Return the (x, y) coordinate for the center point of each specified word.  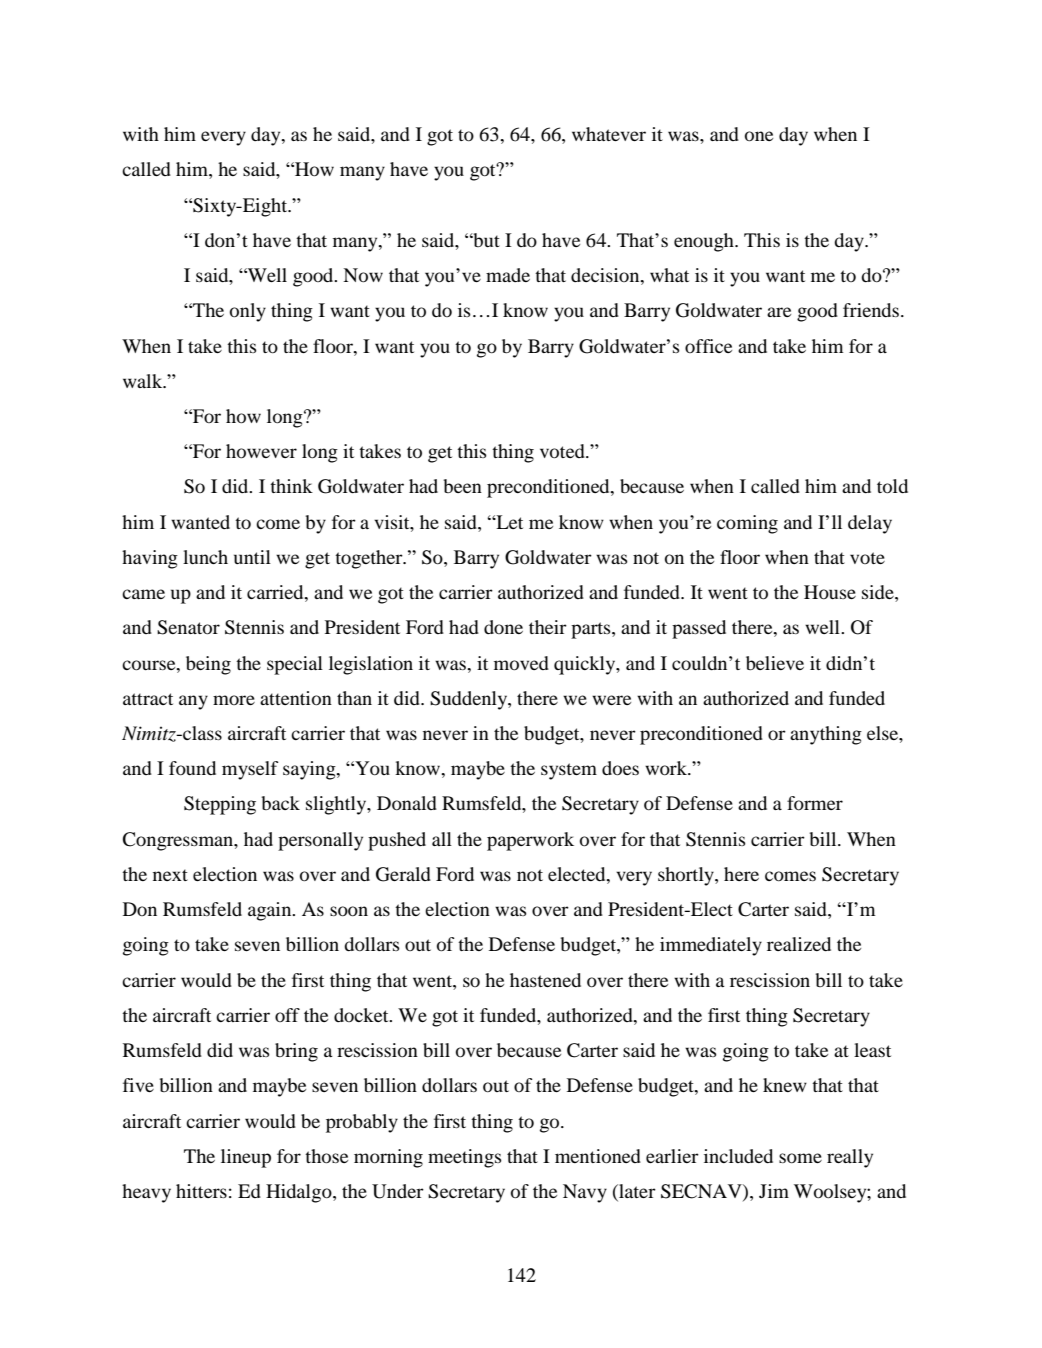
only (248, 312)
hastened (545, 980)
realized (799, 944)
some (800, 1158)
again (271, 911)
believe (775, 663)
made (508, 275)
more (234, 700)
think (291, 486)
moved (521, 663)
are (779, 312)
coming (747, 524)
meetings (465, 1158)
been (462, 486)
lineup (246, 1158)
